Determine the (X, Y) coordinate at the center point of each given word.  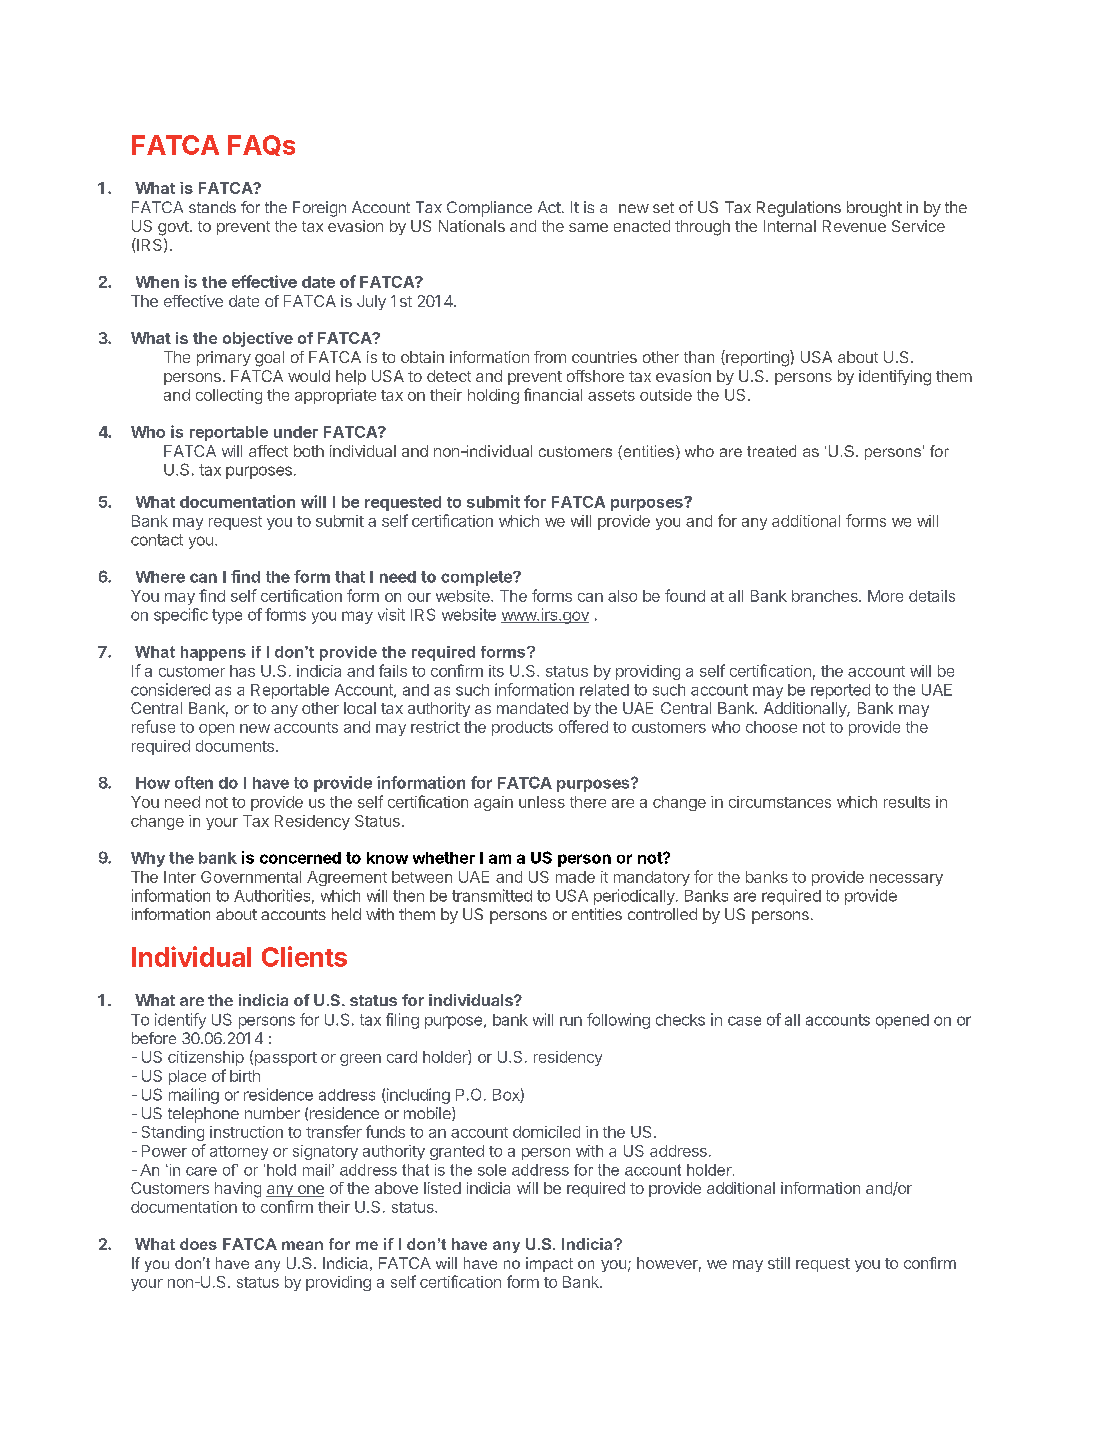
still (779, 1263)
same (588, 227)
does (198, 1244)
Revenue (854, 226)
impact (549, 1264)
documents (235, 746)
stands (212, 207)
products (522, 728)
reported (840, 691)
